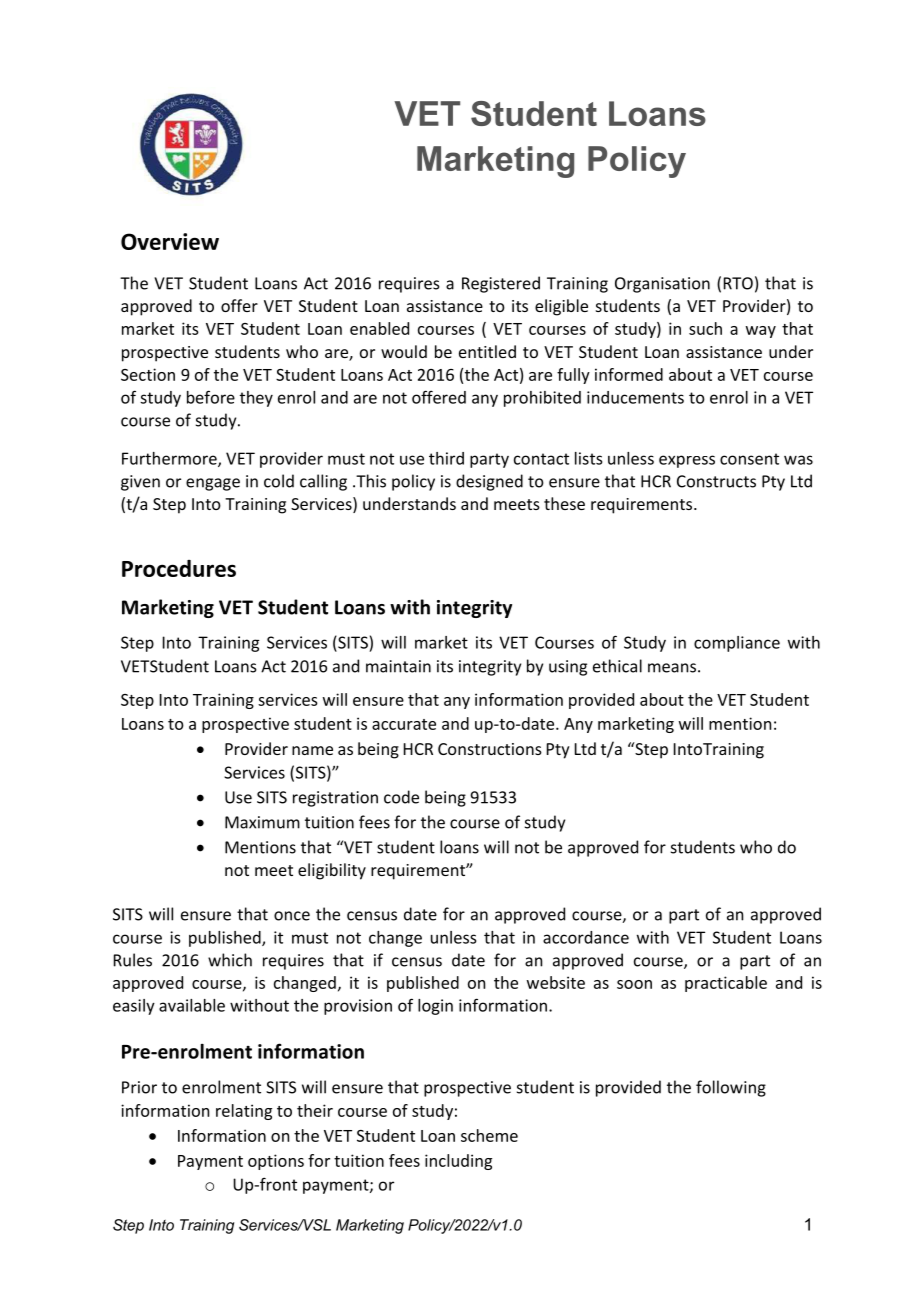 The width and height of the page is (924, 1308). What do you see at coordinates (244, 1112) in the page?
I see `relating` at bounding box center [244, 1112].
